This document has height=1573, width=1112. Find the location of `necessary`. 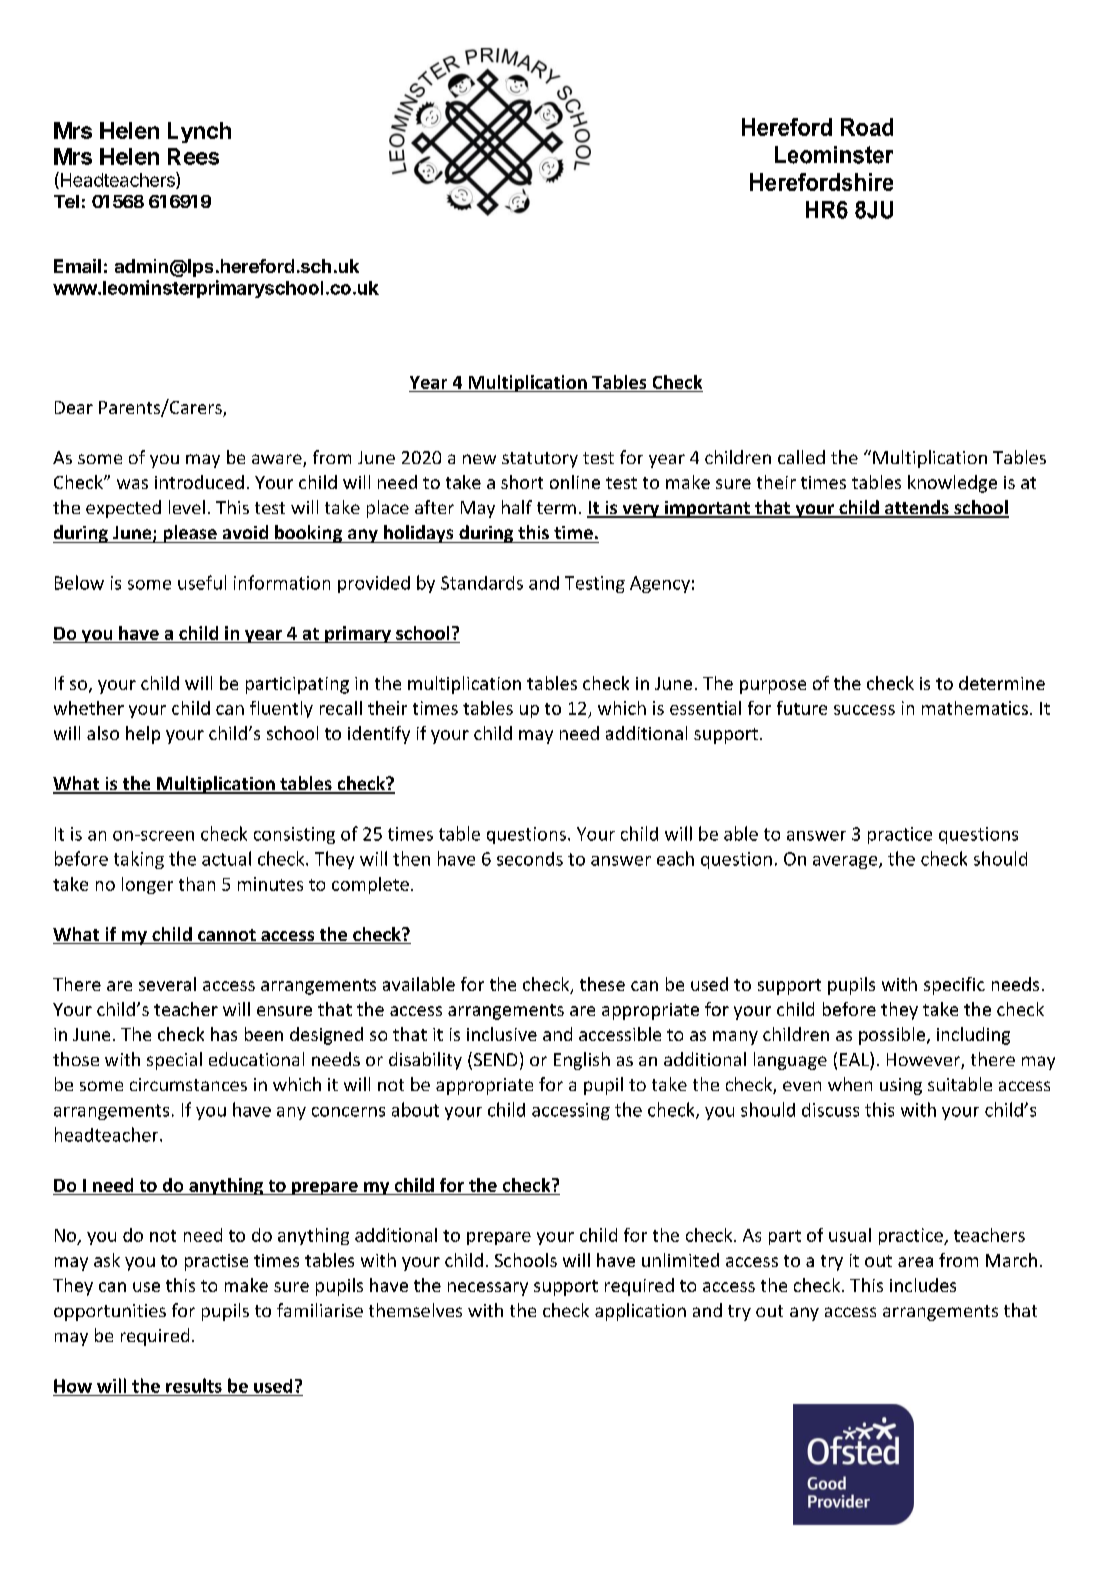

necessary is located at coordinates (488, 1289).
